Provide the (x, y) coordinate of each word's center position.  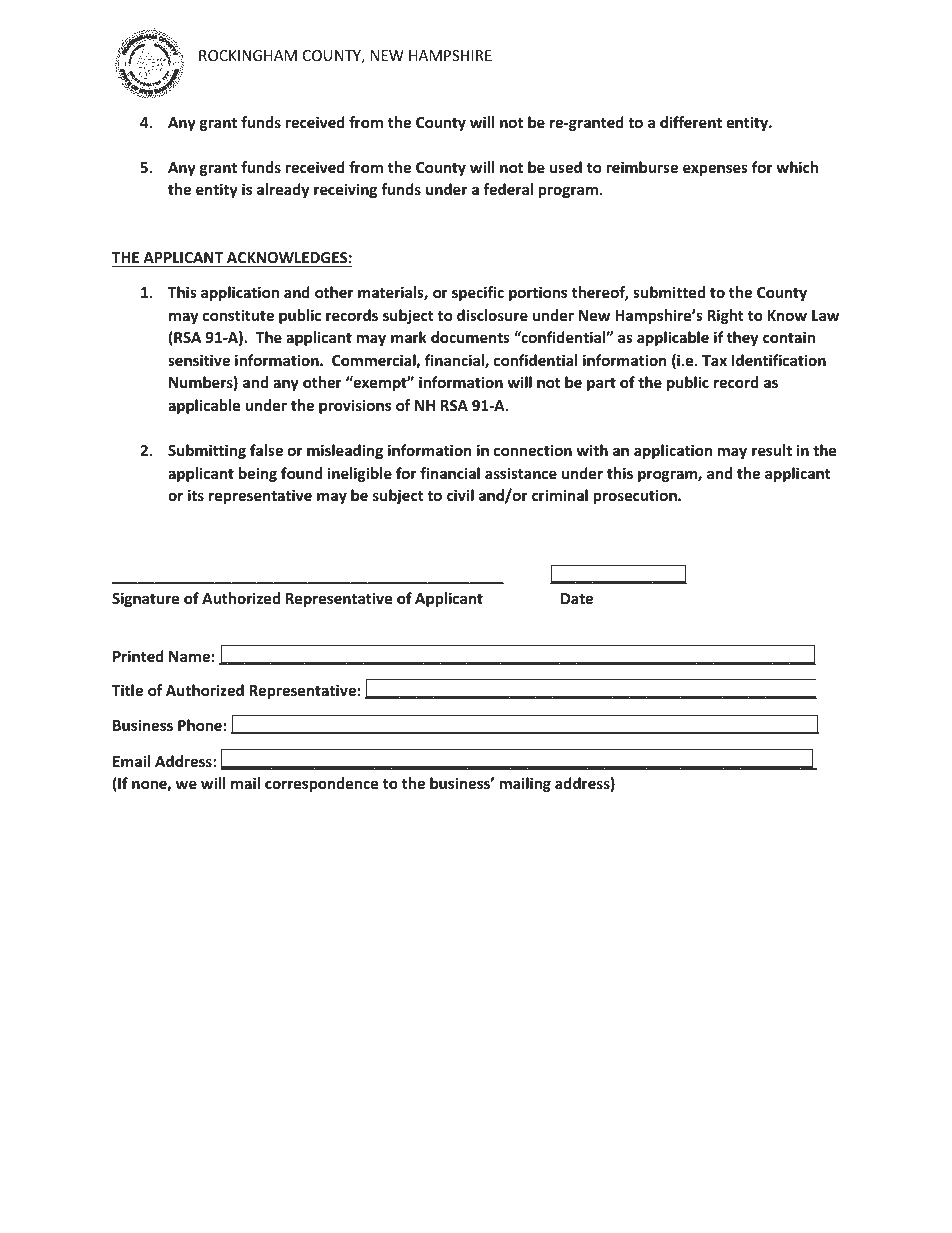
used (566, 167)
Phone (200, 725)
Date (577, 598)
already (283, 190)
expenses (715, 170)
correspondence (322, 784)
